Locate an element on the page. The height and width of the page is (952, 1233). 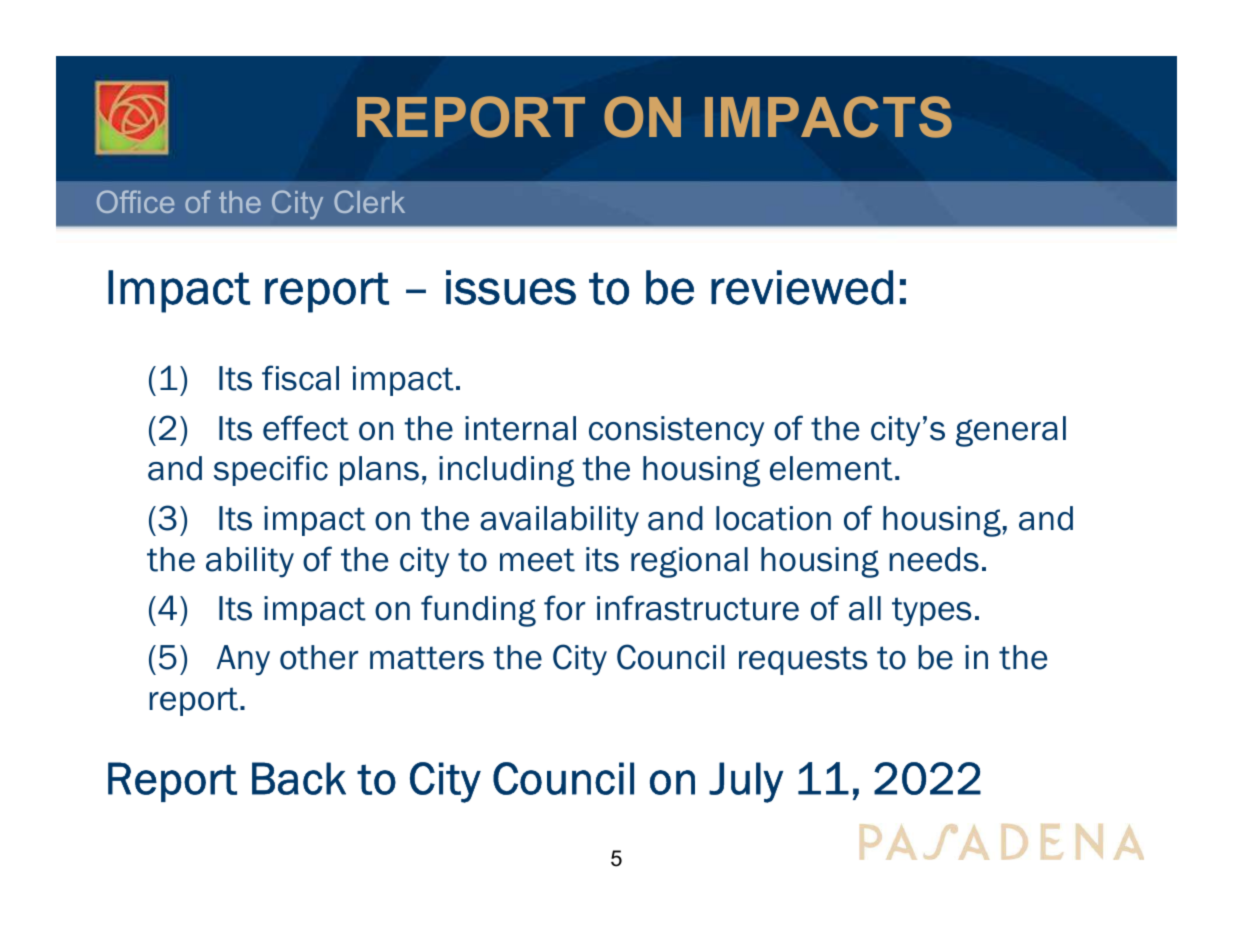
fiscal is located at coordinates (300, 378).
